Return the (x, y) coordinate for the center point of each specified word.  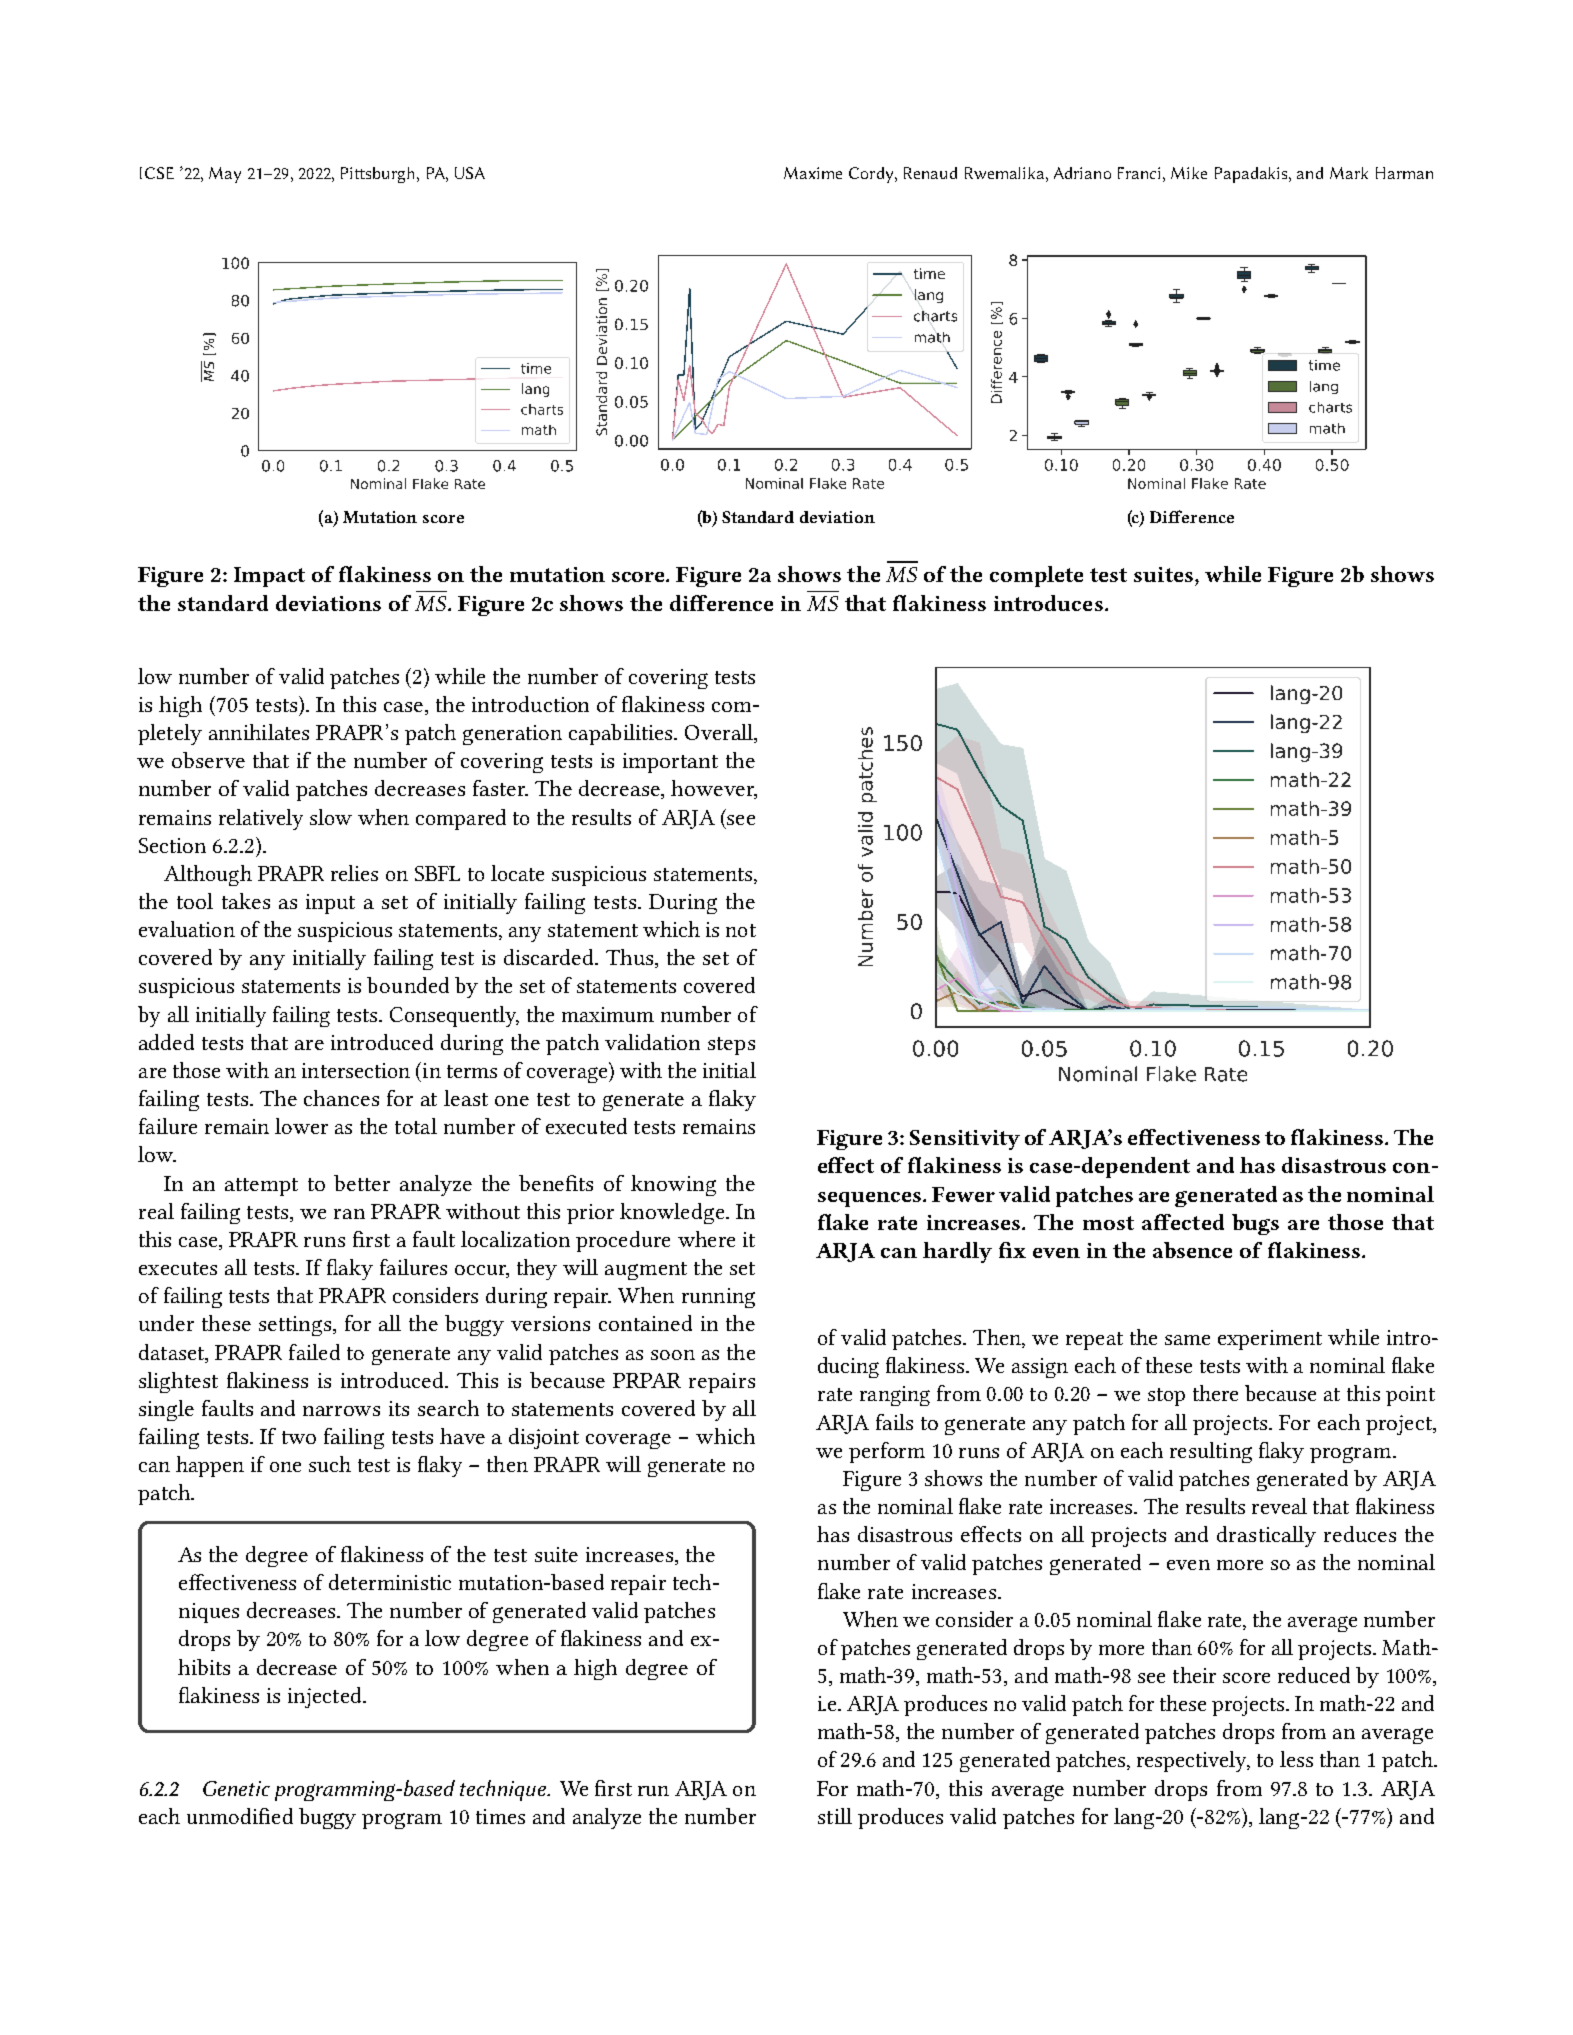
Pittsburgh (377, 175)
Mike (1189, 173)
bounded (408, 985)
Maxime (813, 173)
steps (731, 1046)
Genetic (236, 1788)
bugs (1255, 1224)
